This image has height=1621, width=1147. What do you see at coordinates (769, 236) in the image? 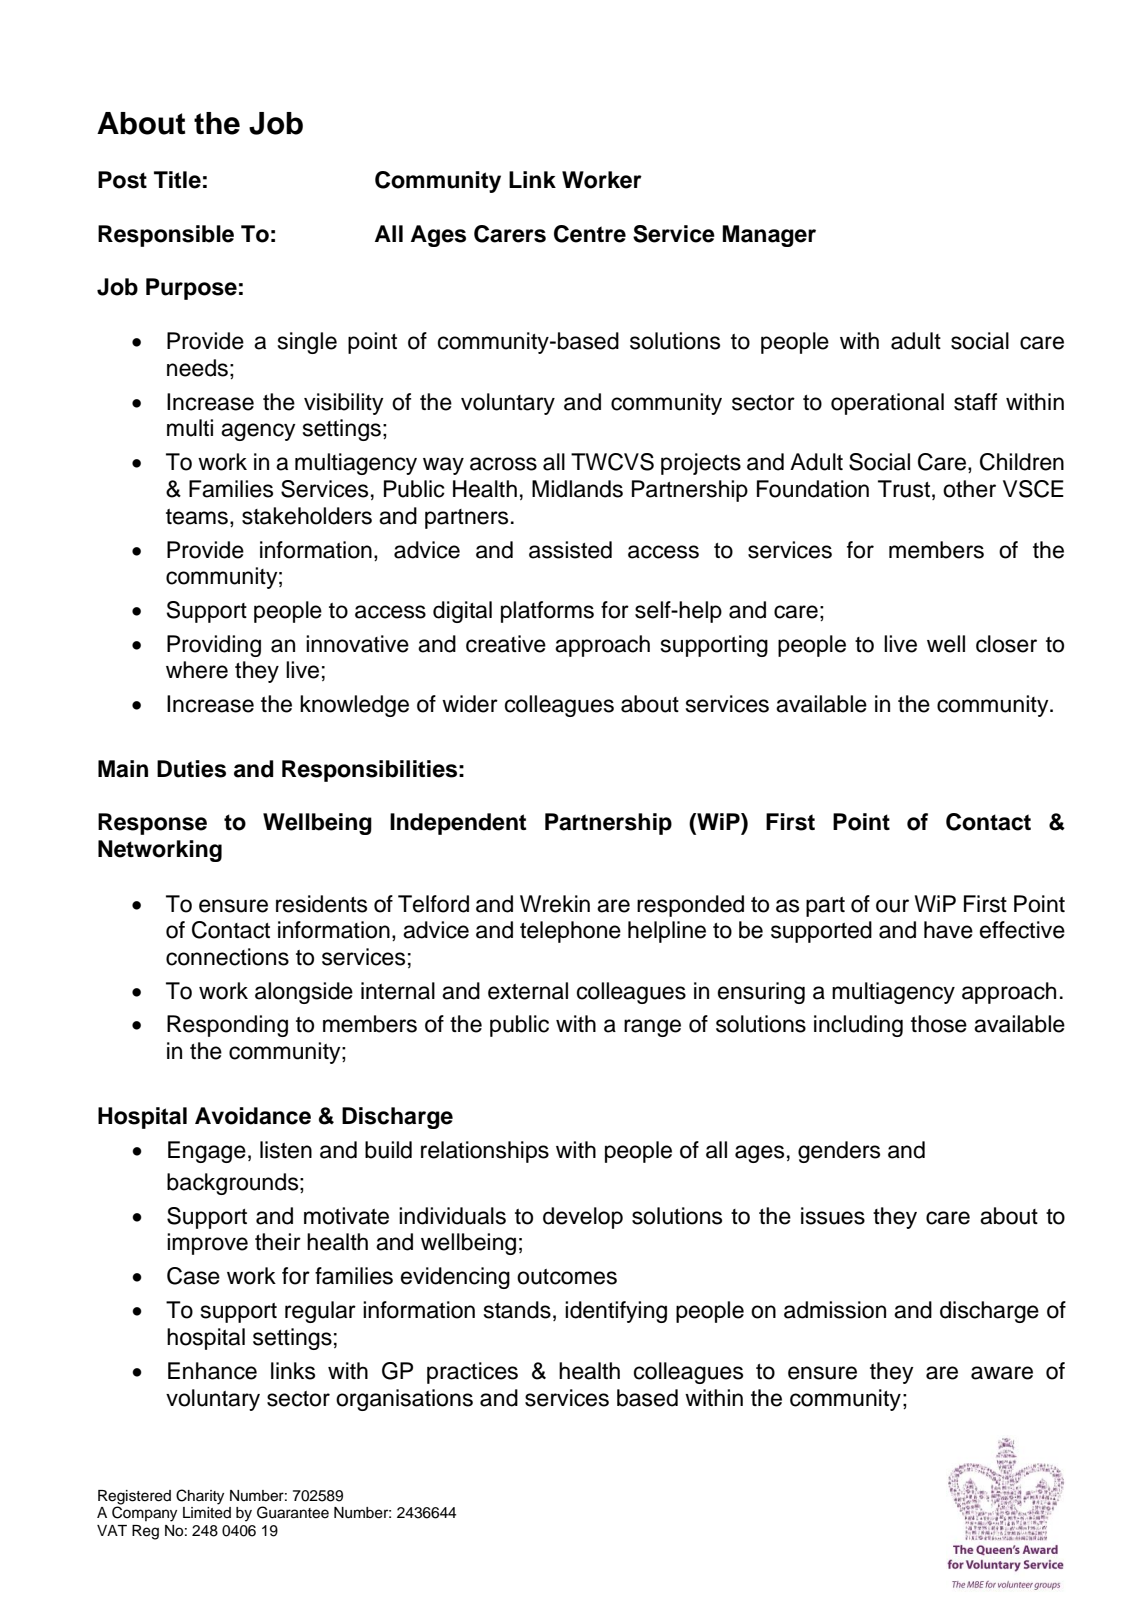
I see `Manager` at bounding box center [769, 236].
